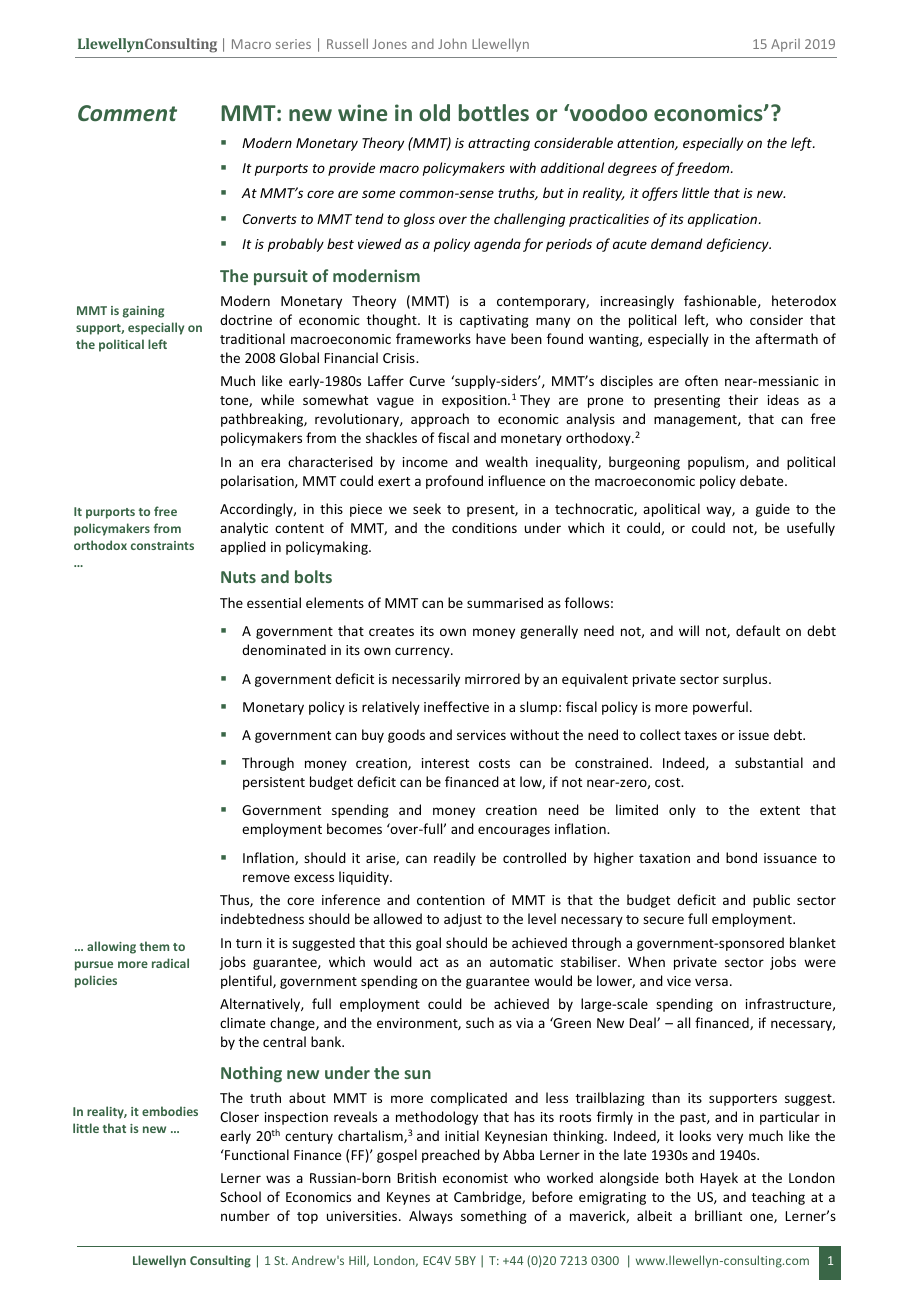  I want to click on fashionable, so click(721, 301).
